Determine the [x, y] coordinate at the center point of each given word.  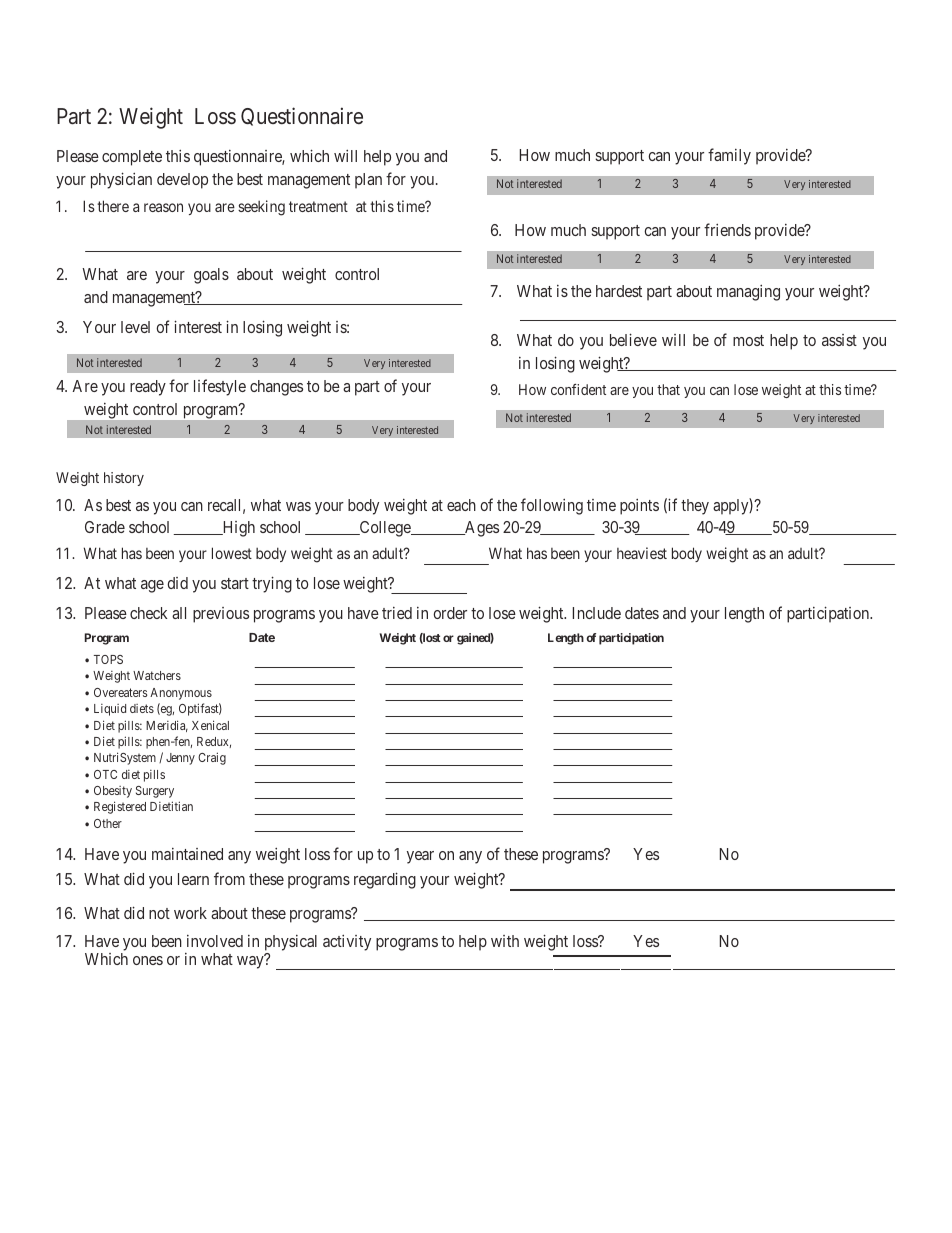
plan [368, 181]
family [729, 156]
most [748, 340]
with [505, 941]
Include [597, 613]
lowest [232, 553]
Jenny [180, 759]
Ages [481, 529]
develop [182, 181]
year [420, 857]
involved [215, 941]
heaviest [642, 553]
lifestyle [220, 387]
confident [578, 389]
